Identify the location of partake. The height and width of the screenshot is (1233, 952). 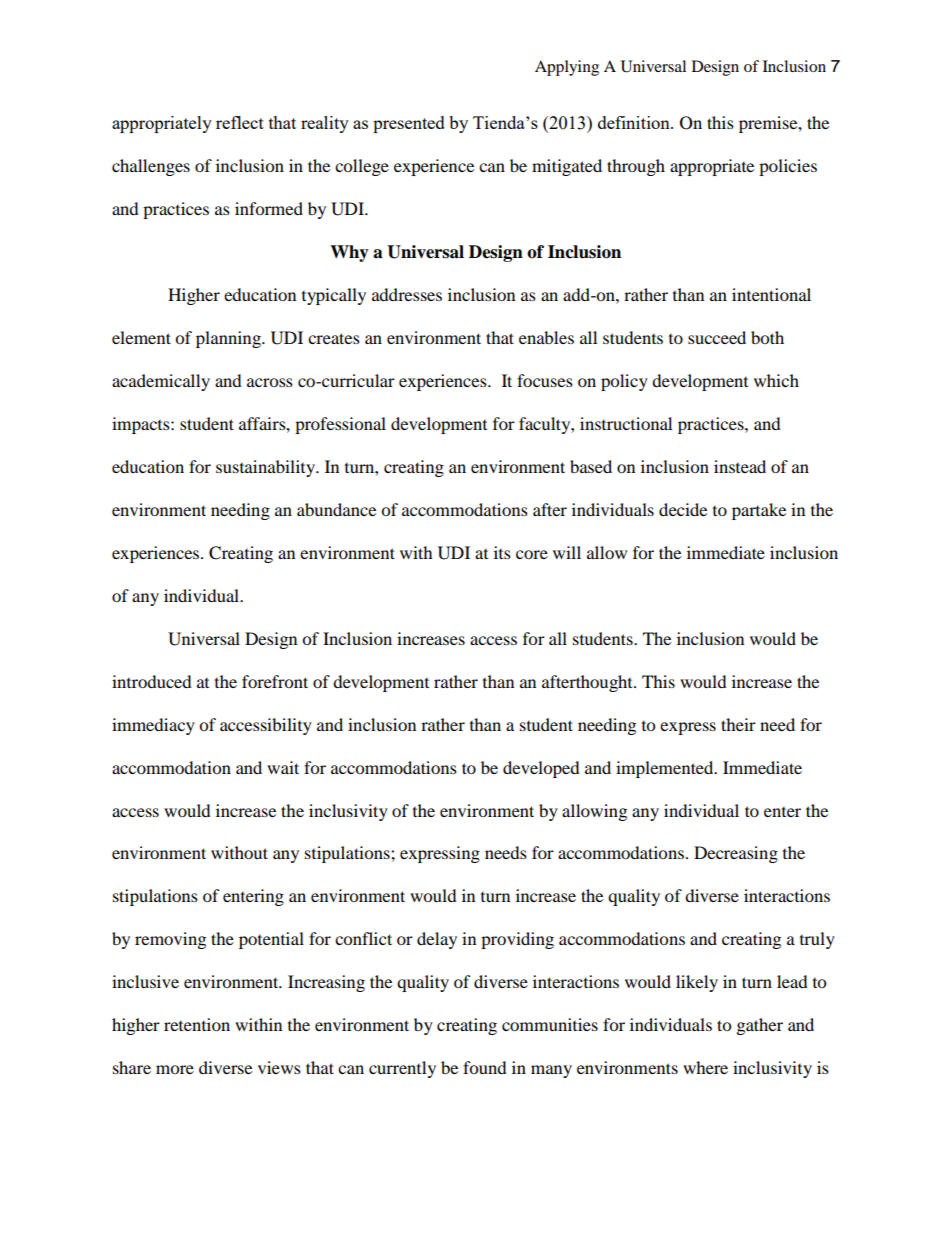
(759, 511).
